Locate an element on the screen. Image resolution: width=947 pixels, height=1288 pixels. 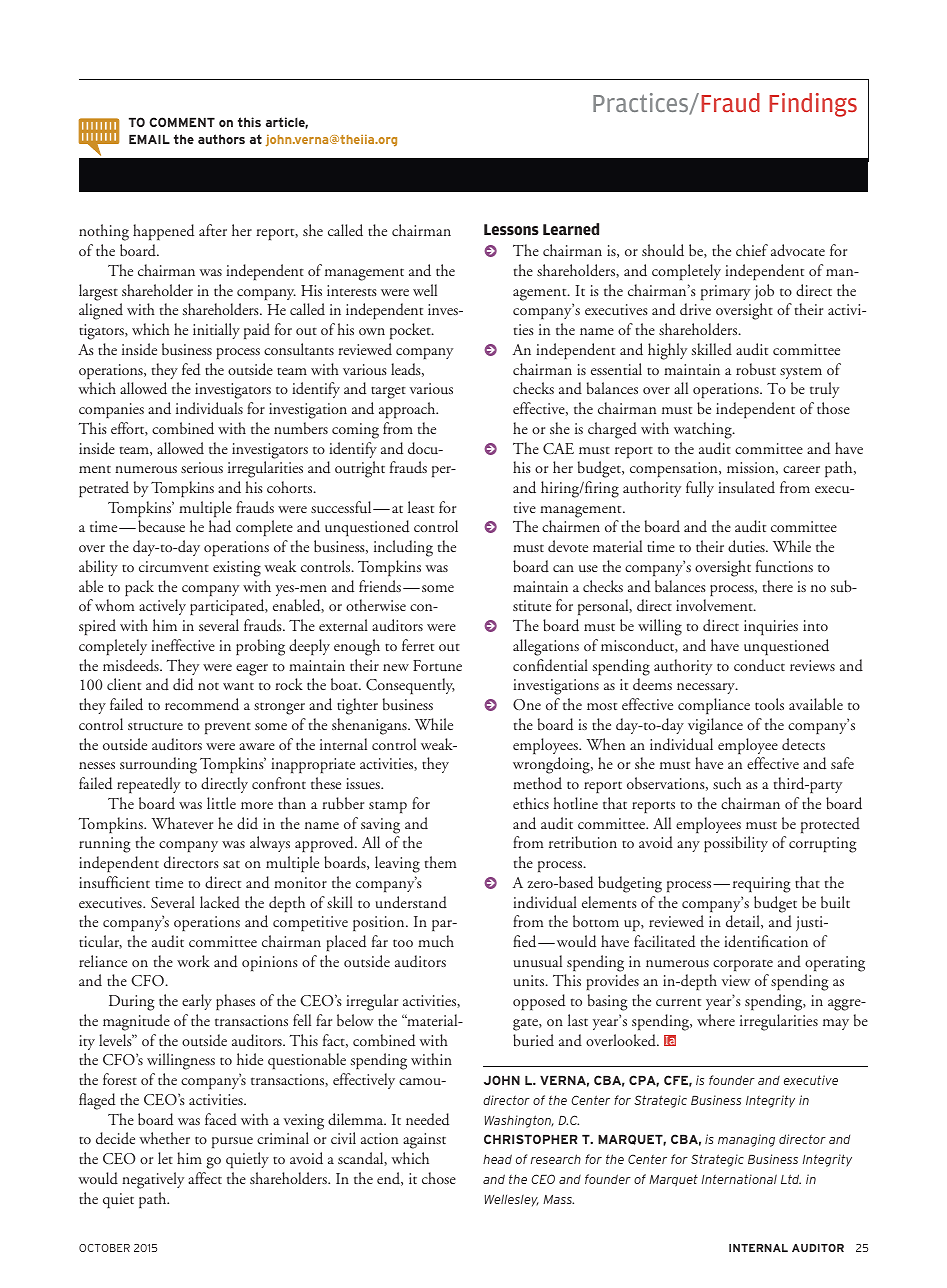
Findings is located at coordinates (813, 105).
